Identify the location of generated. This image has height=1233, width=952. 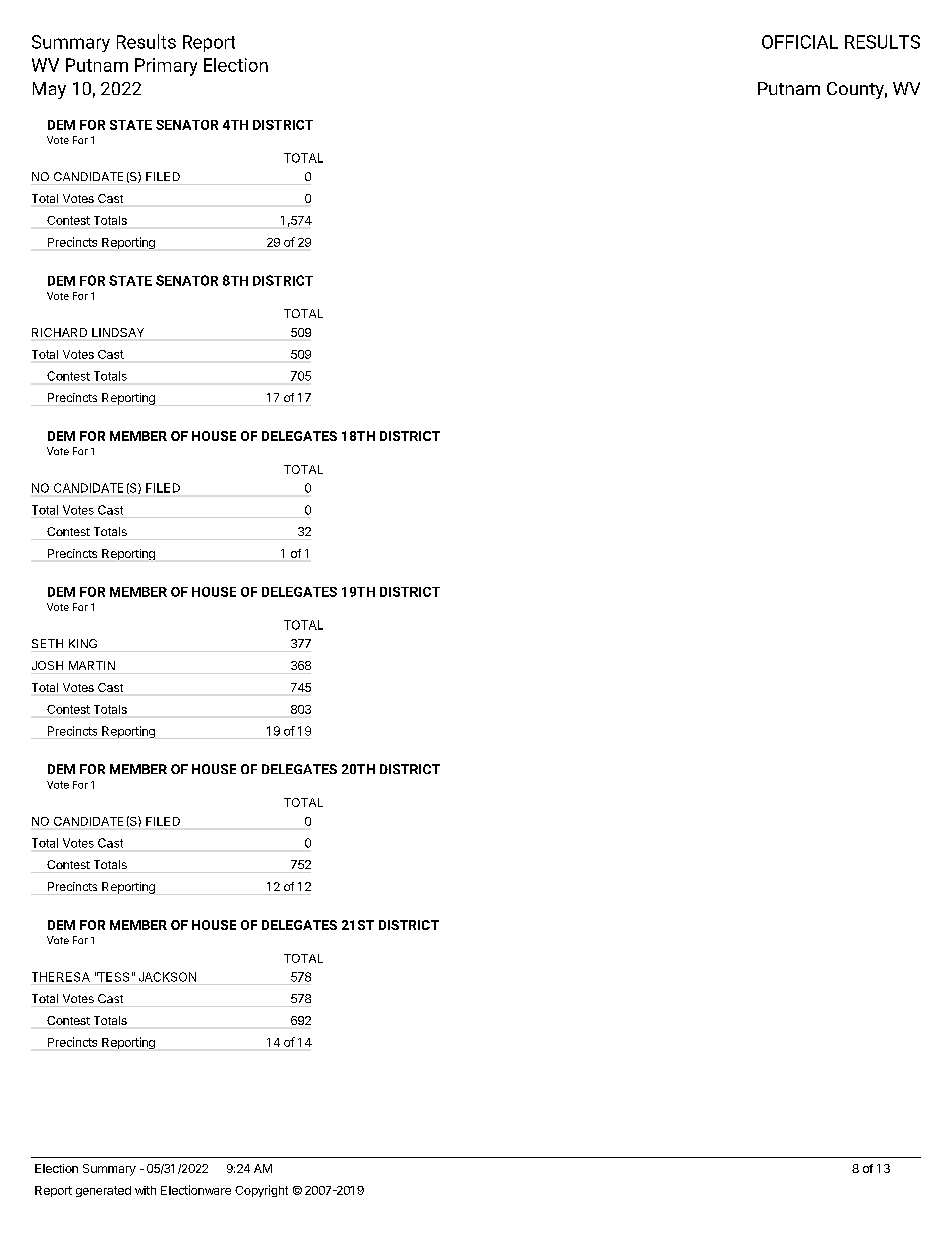
(103, 1191).
